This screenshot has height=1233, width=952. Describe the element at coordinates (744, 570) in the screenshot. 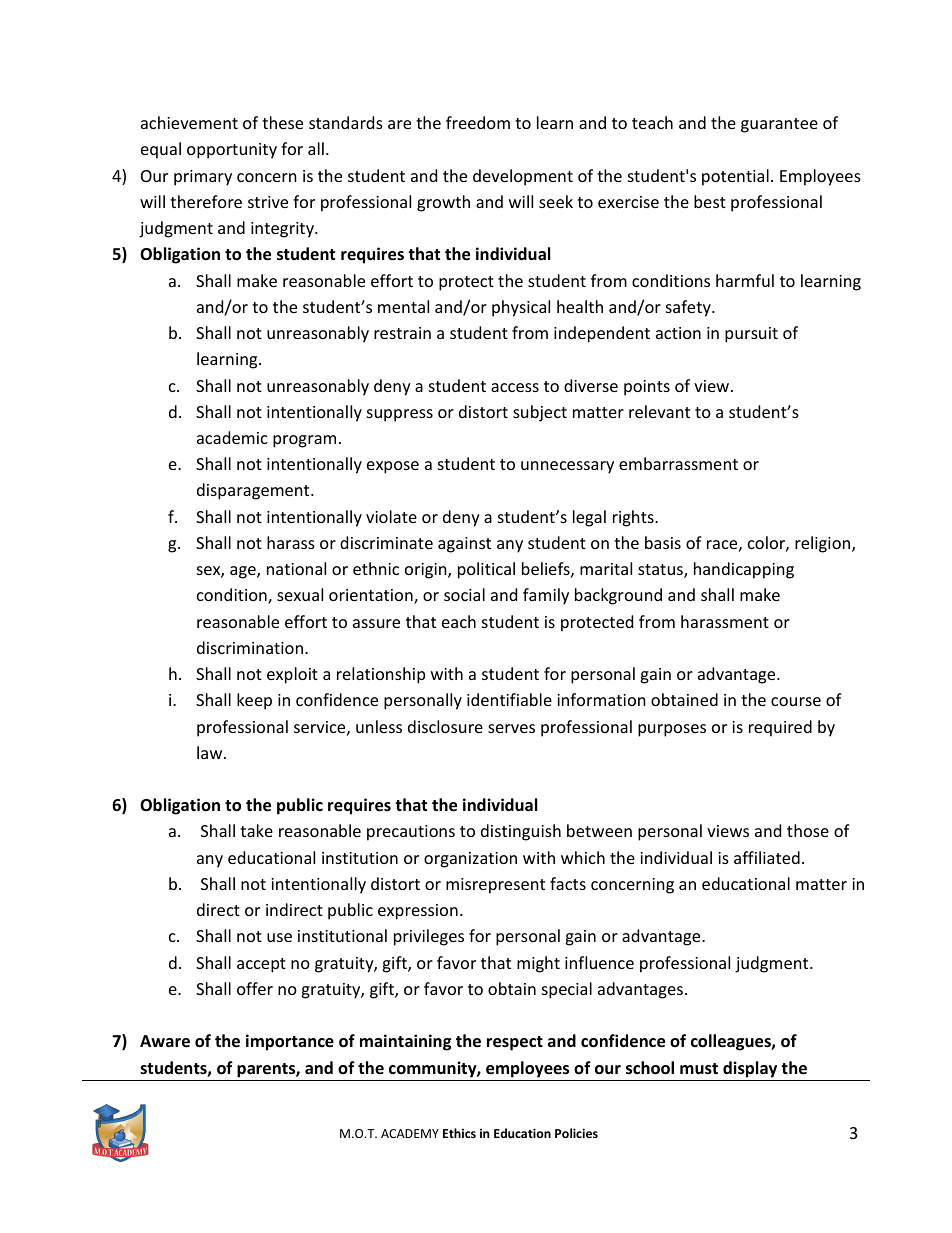

I see `handicapping` at that location.
